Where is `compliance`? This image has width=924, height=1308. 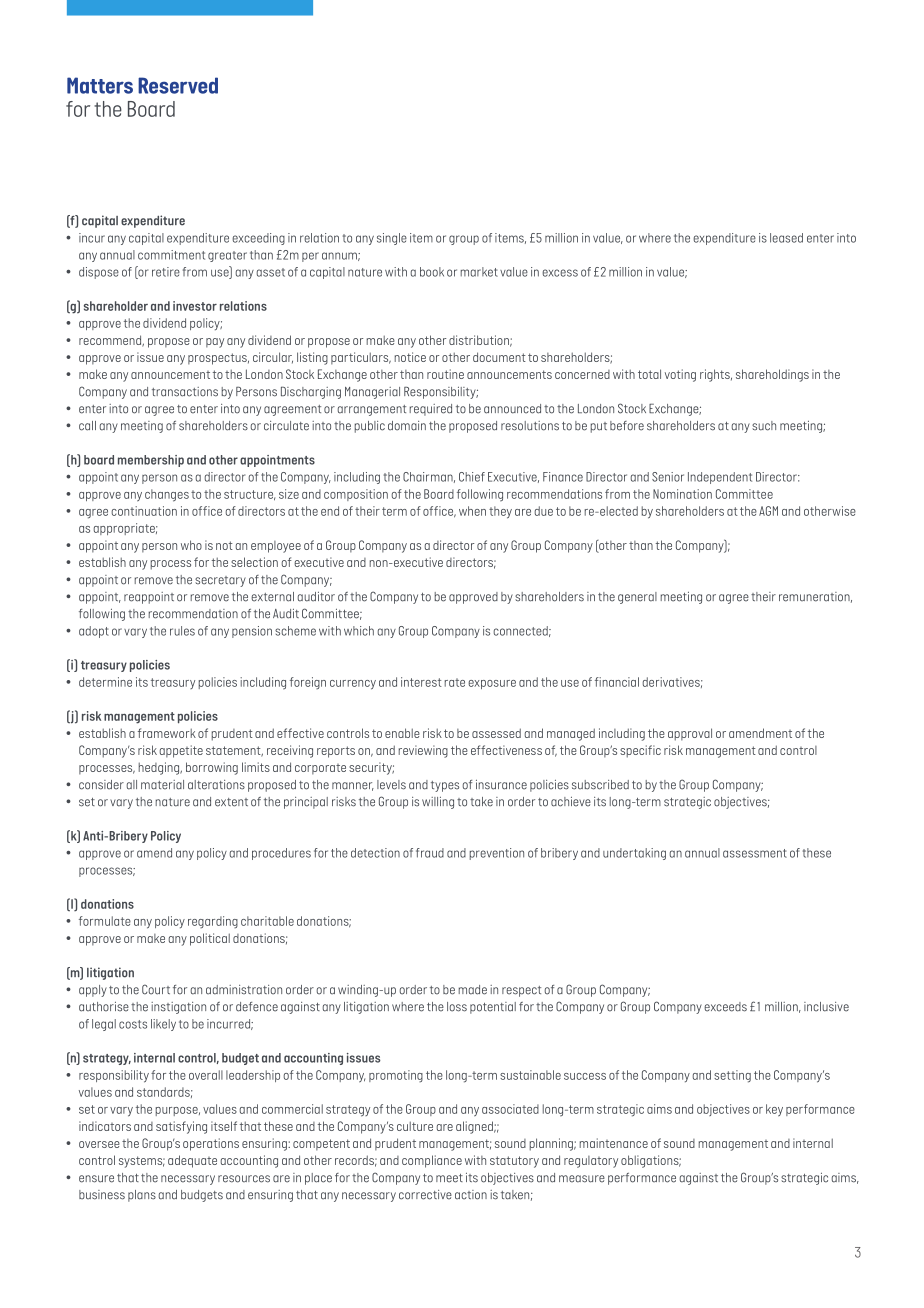 compliance is located at coordinates (432, 1161).
